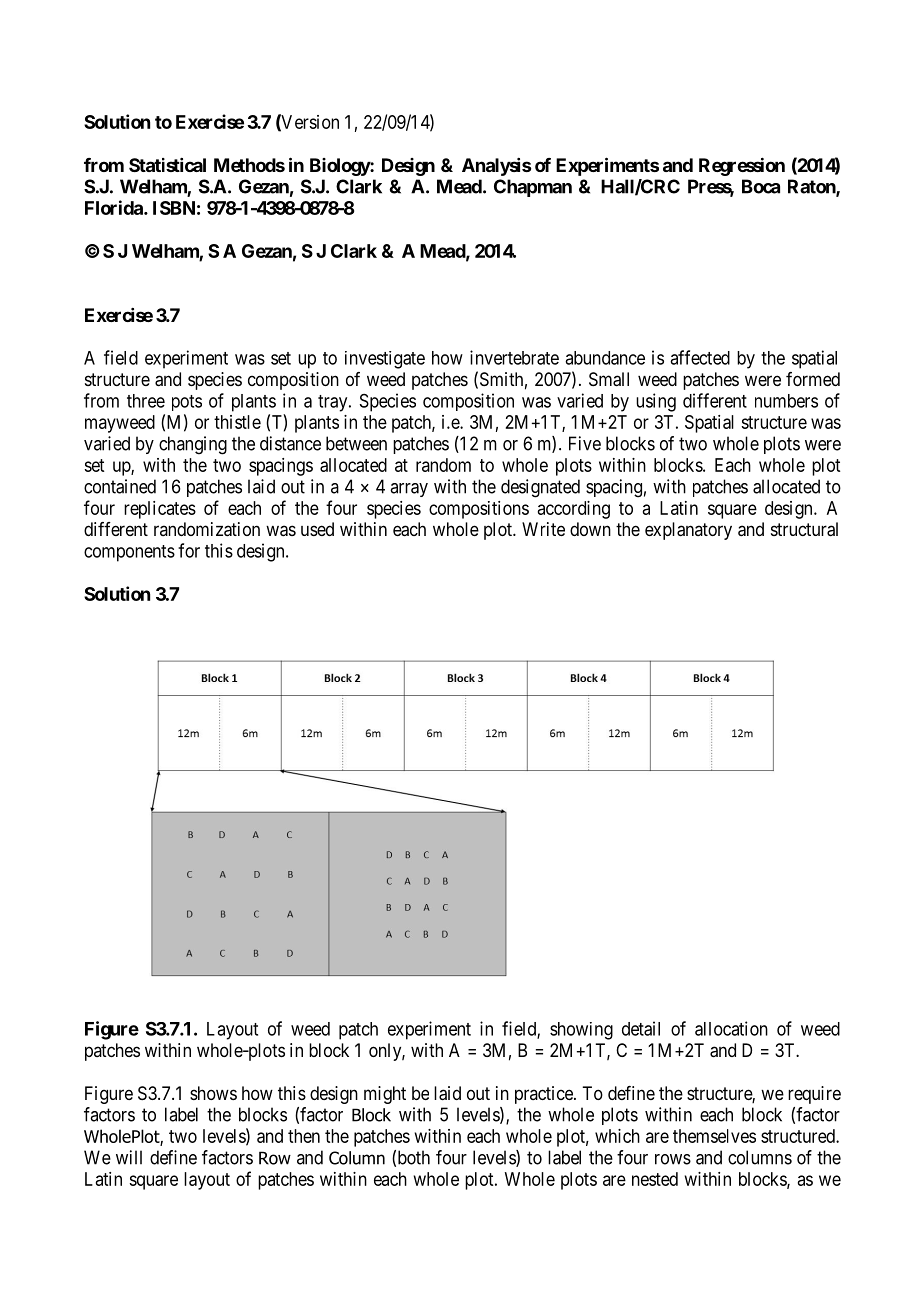 The width and height of the image is (924, 1308). I want to click on will, so click(129, 1157).
